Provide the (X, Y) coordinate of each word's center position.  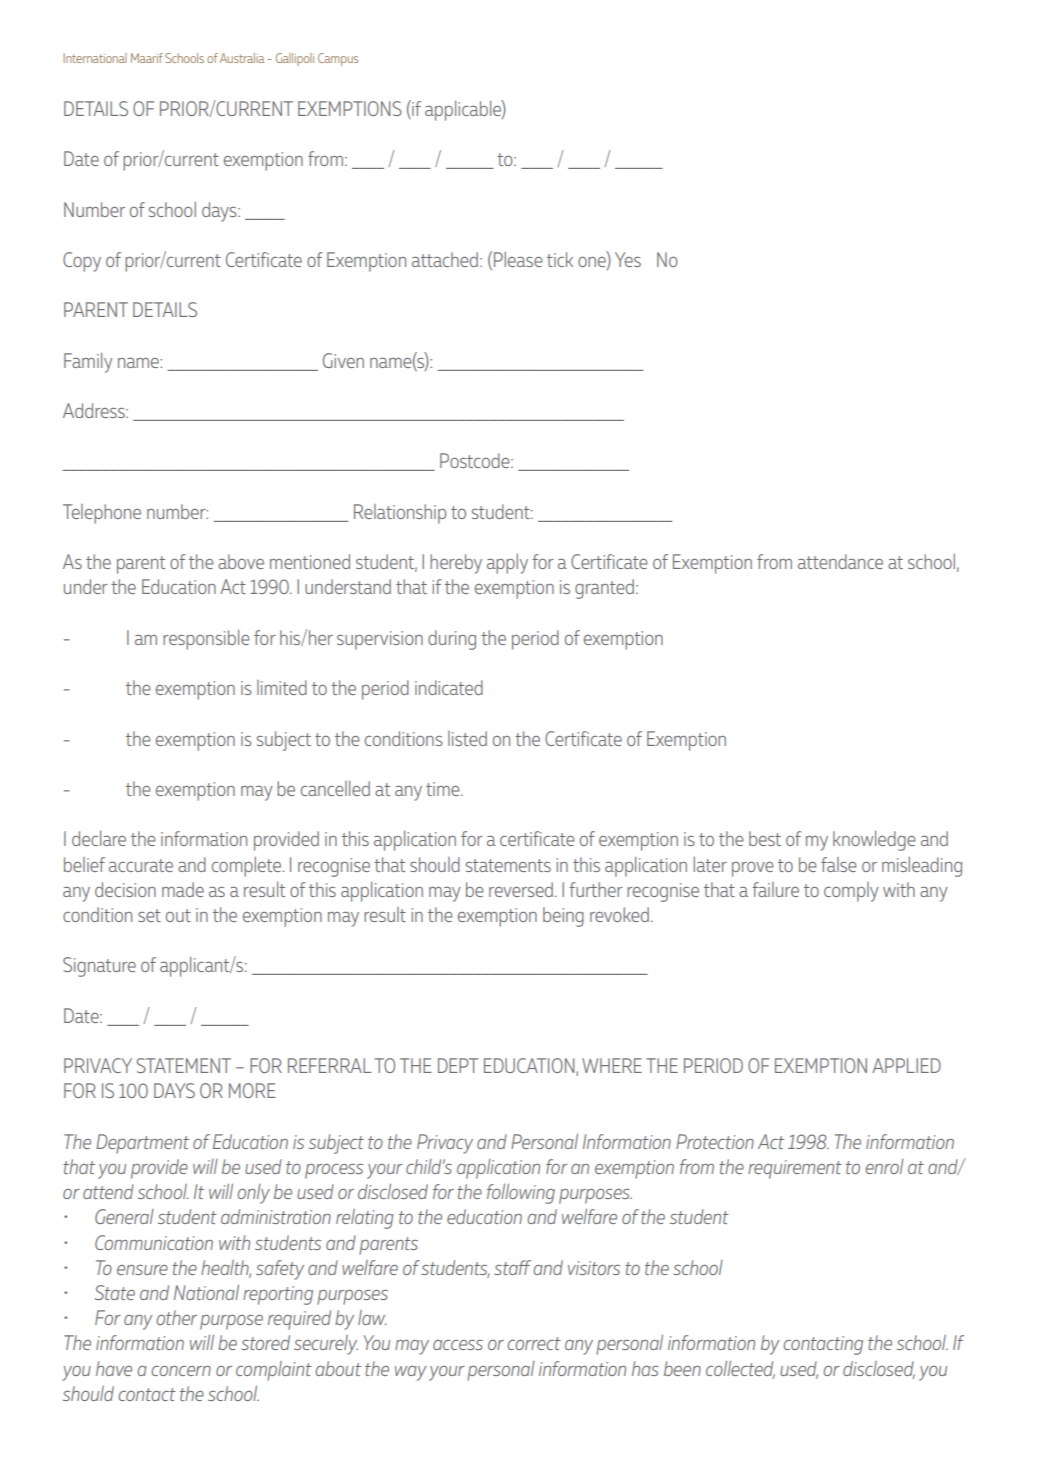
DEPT (458, 1065)
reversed (521, 889)
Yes (628, 259)
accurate (141, 865)
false (838, 864)
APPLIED (906, 1065)
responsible (206, 640)
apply (507, 564)
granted (604, 589)
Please (518, 259)
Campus (338, 59)
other (176, 1317)
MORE (252, 1090)
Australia (242, 58)
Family (88, 363)
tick (560, 259)
